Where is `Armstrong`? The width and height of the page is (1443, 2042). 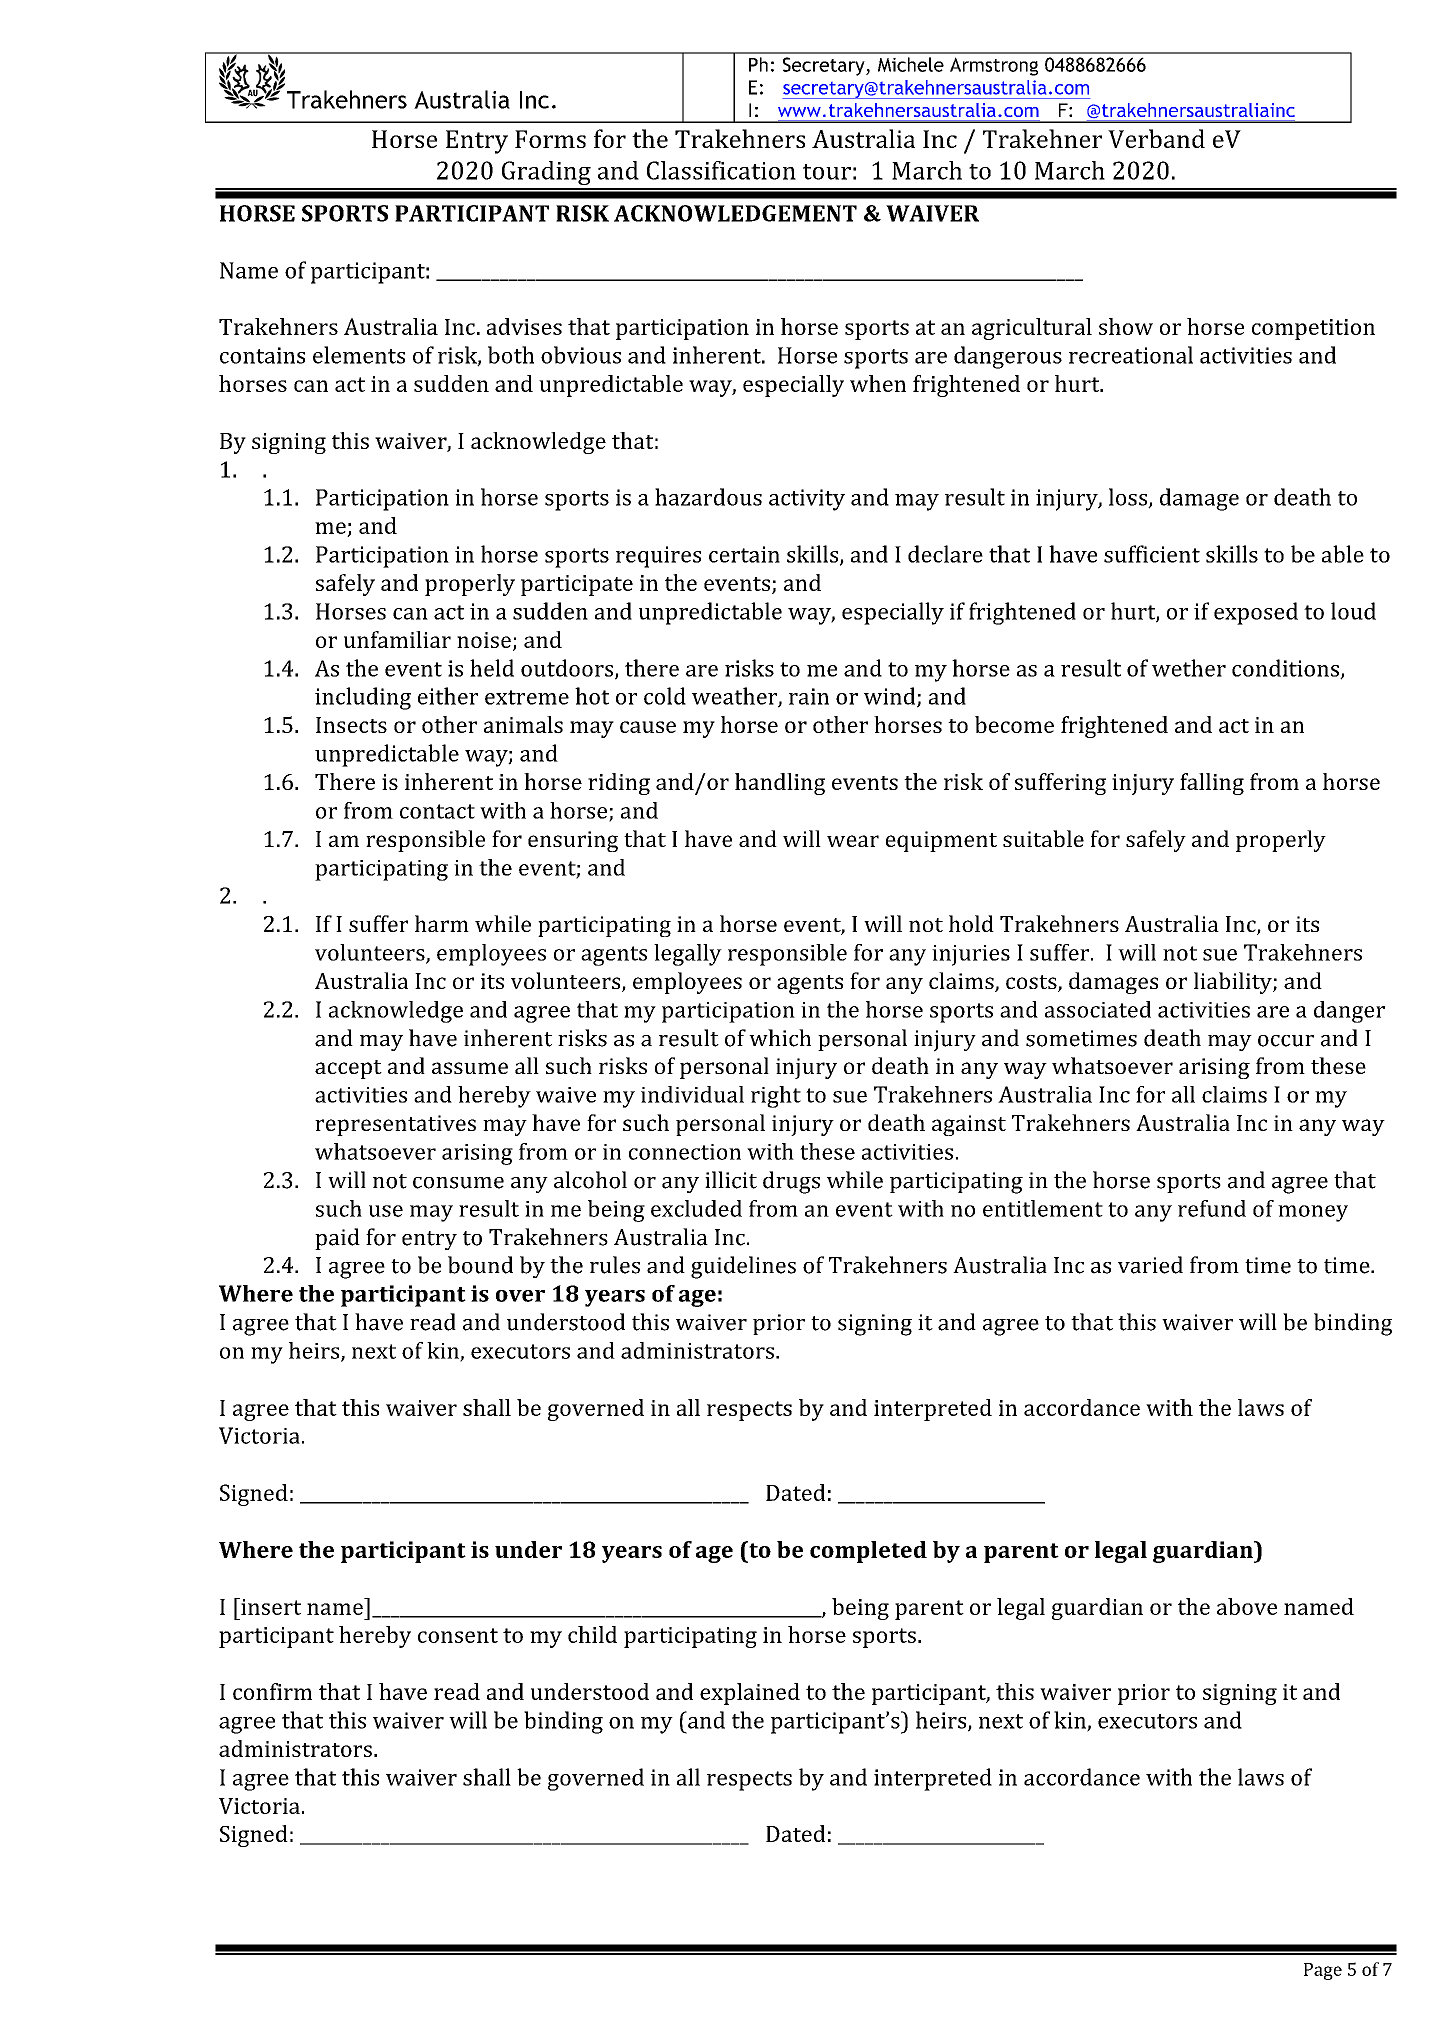
Armstrong is located at coordinates (994, 66).
